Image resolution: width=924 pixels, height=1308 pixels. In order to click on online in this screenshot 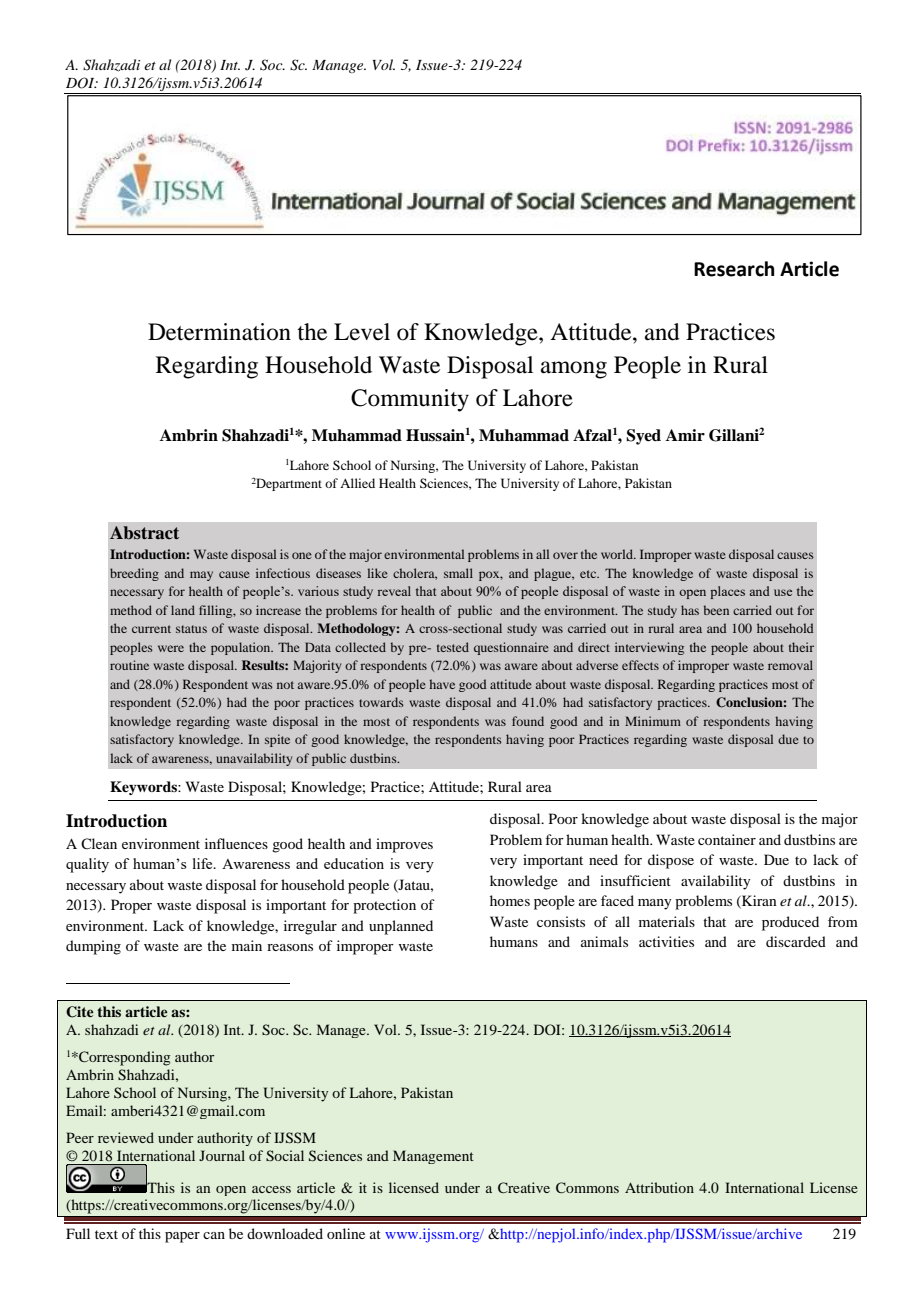, I will do `click(346, 1233)`.
